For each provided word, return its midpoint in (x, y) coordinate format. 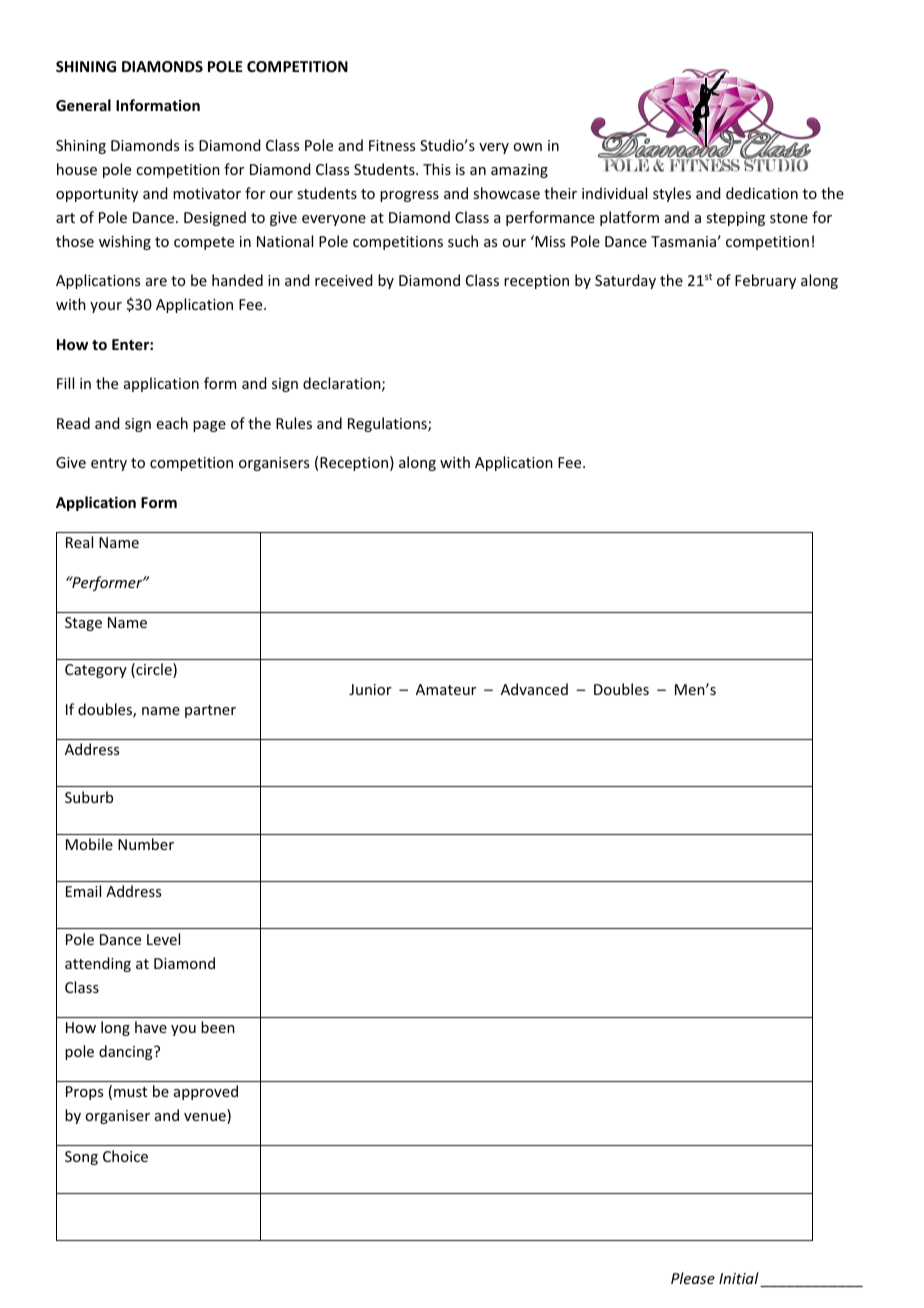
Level (163, 939)
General (83, 105)
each (172, 423)
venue (206, 1118)
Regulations (388, 424)
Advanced (534, 689)
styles (672, 194)
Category (96, 671)
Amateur (446, 689)
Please (693, 1278)
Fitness (392, 145)
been (218, 1027)
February (765, 281)
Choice (125, 1156)
